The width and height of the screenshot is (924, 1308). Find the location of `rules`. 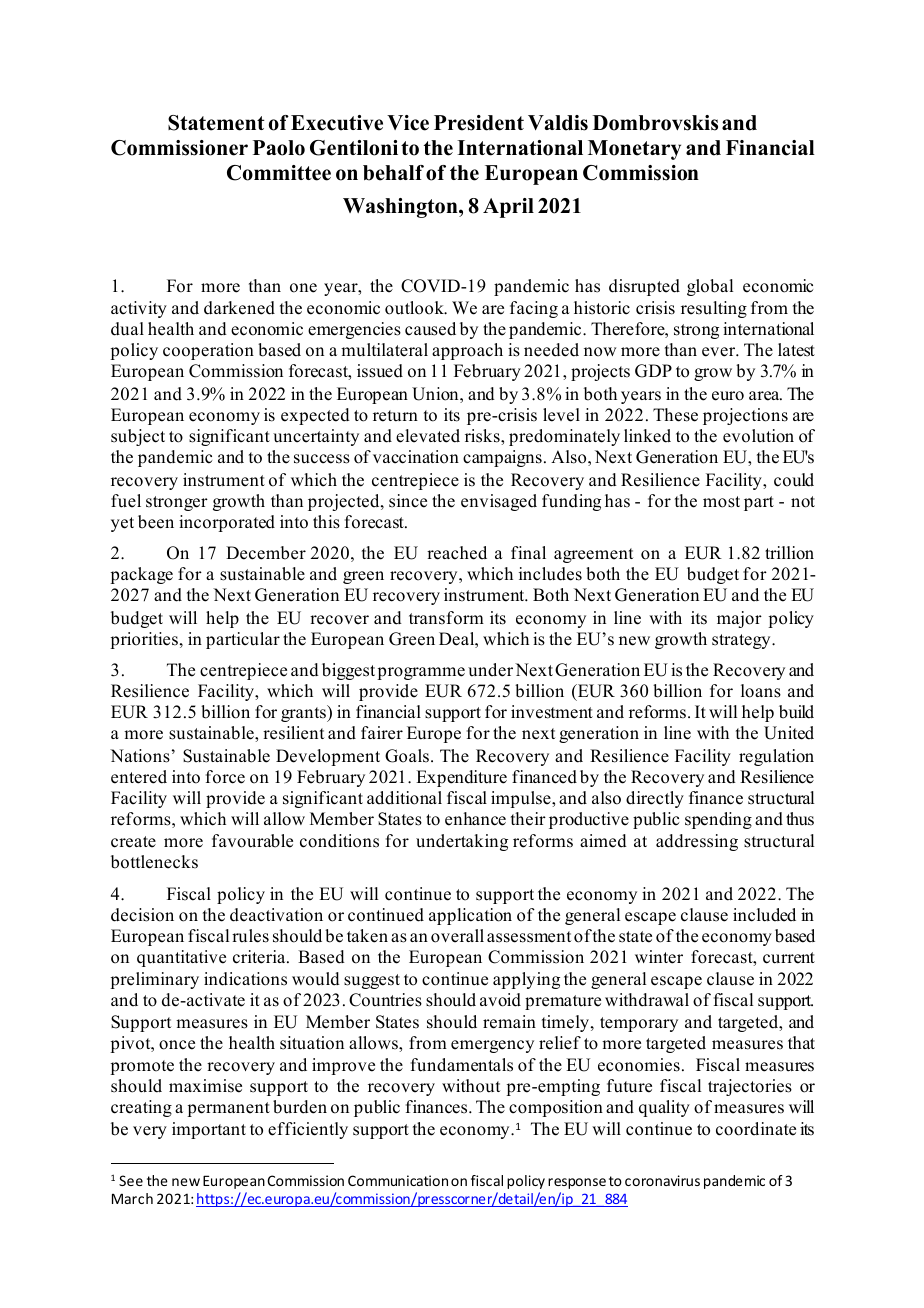

rules is located at coordinates (250, 936).
